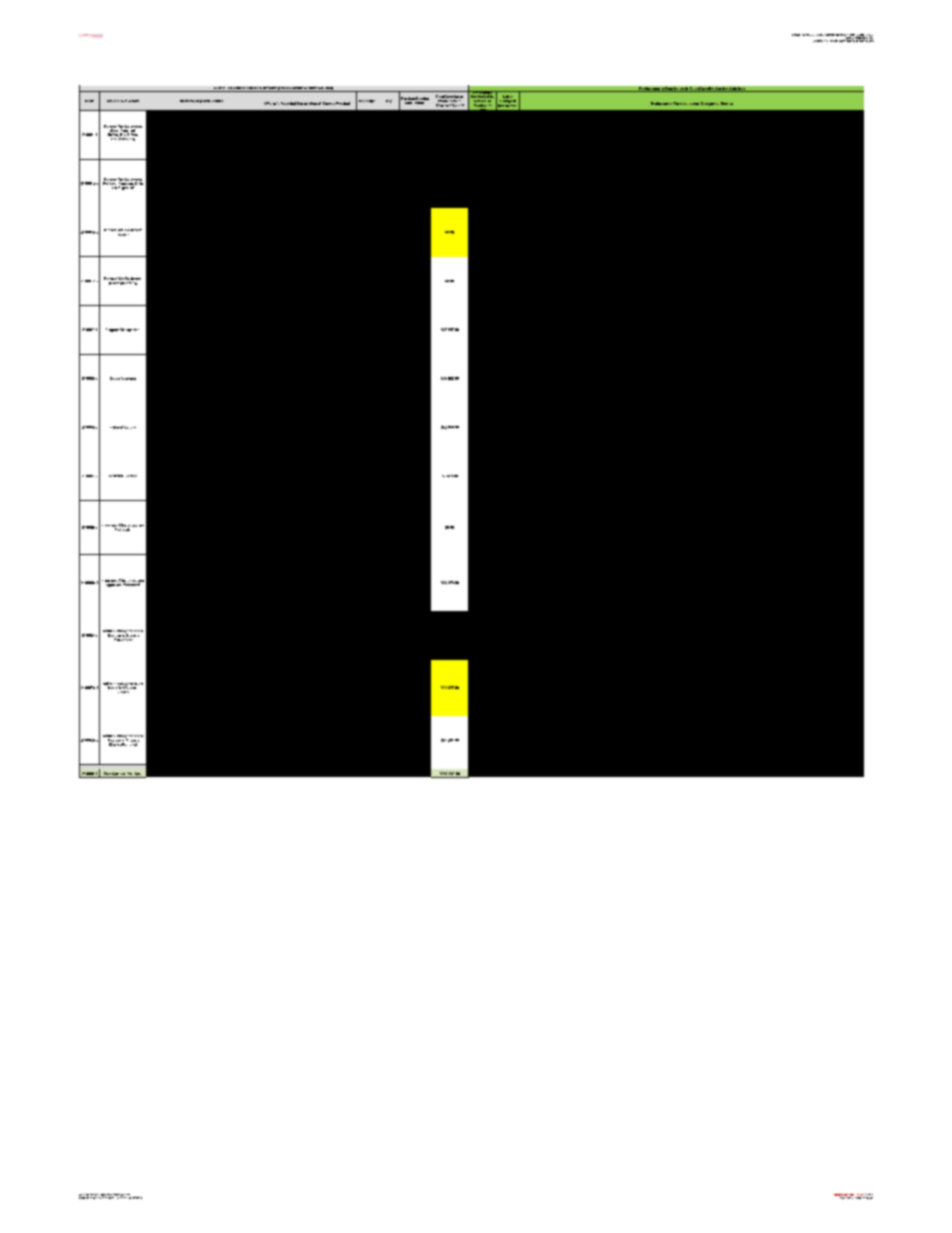 The image size is (952, 1233). I want to click on Modified, so click(838, 1196).
